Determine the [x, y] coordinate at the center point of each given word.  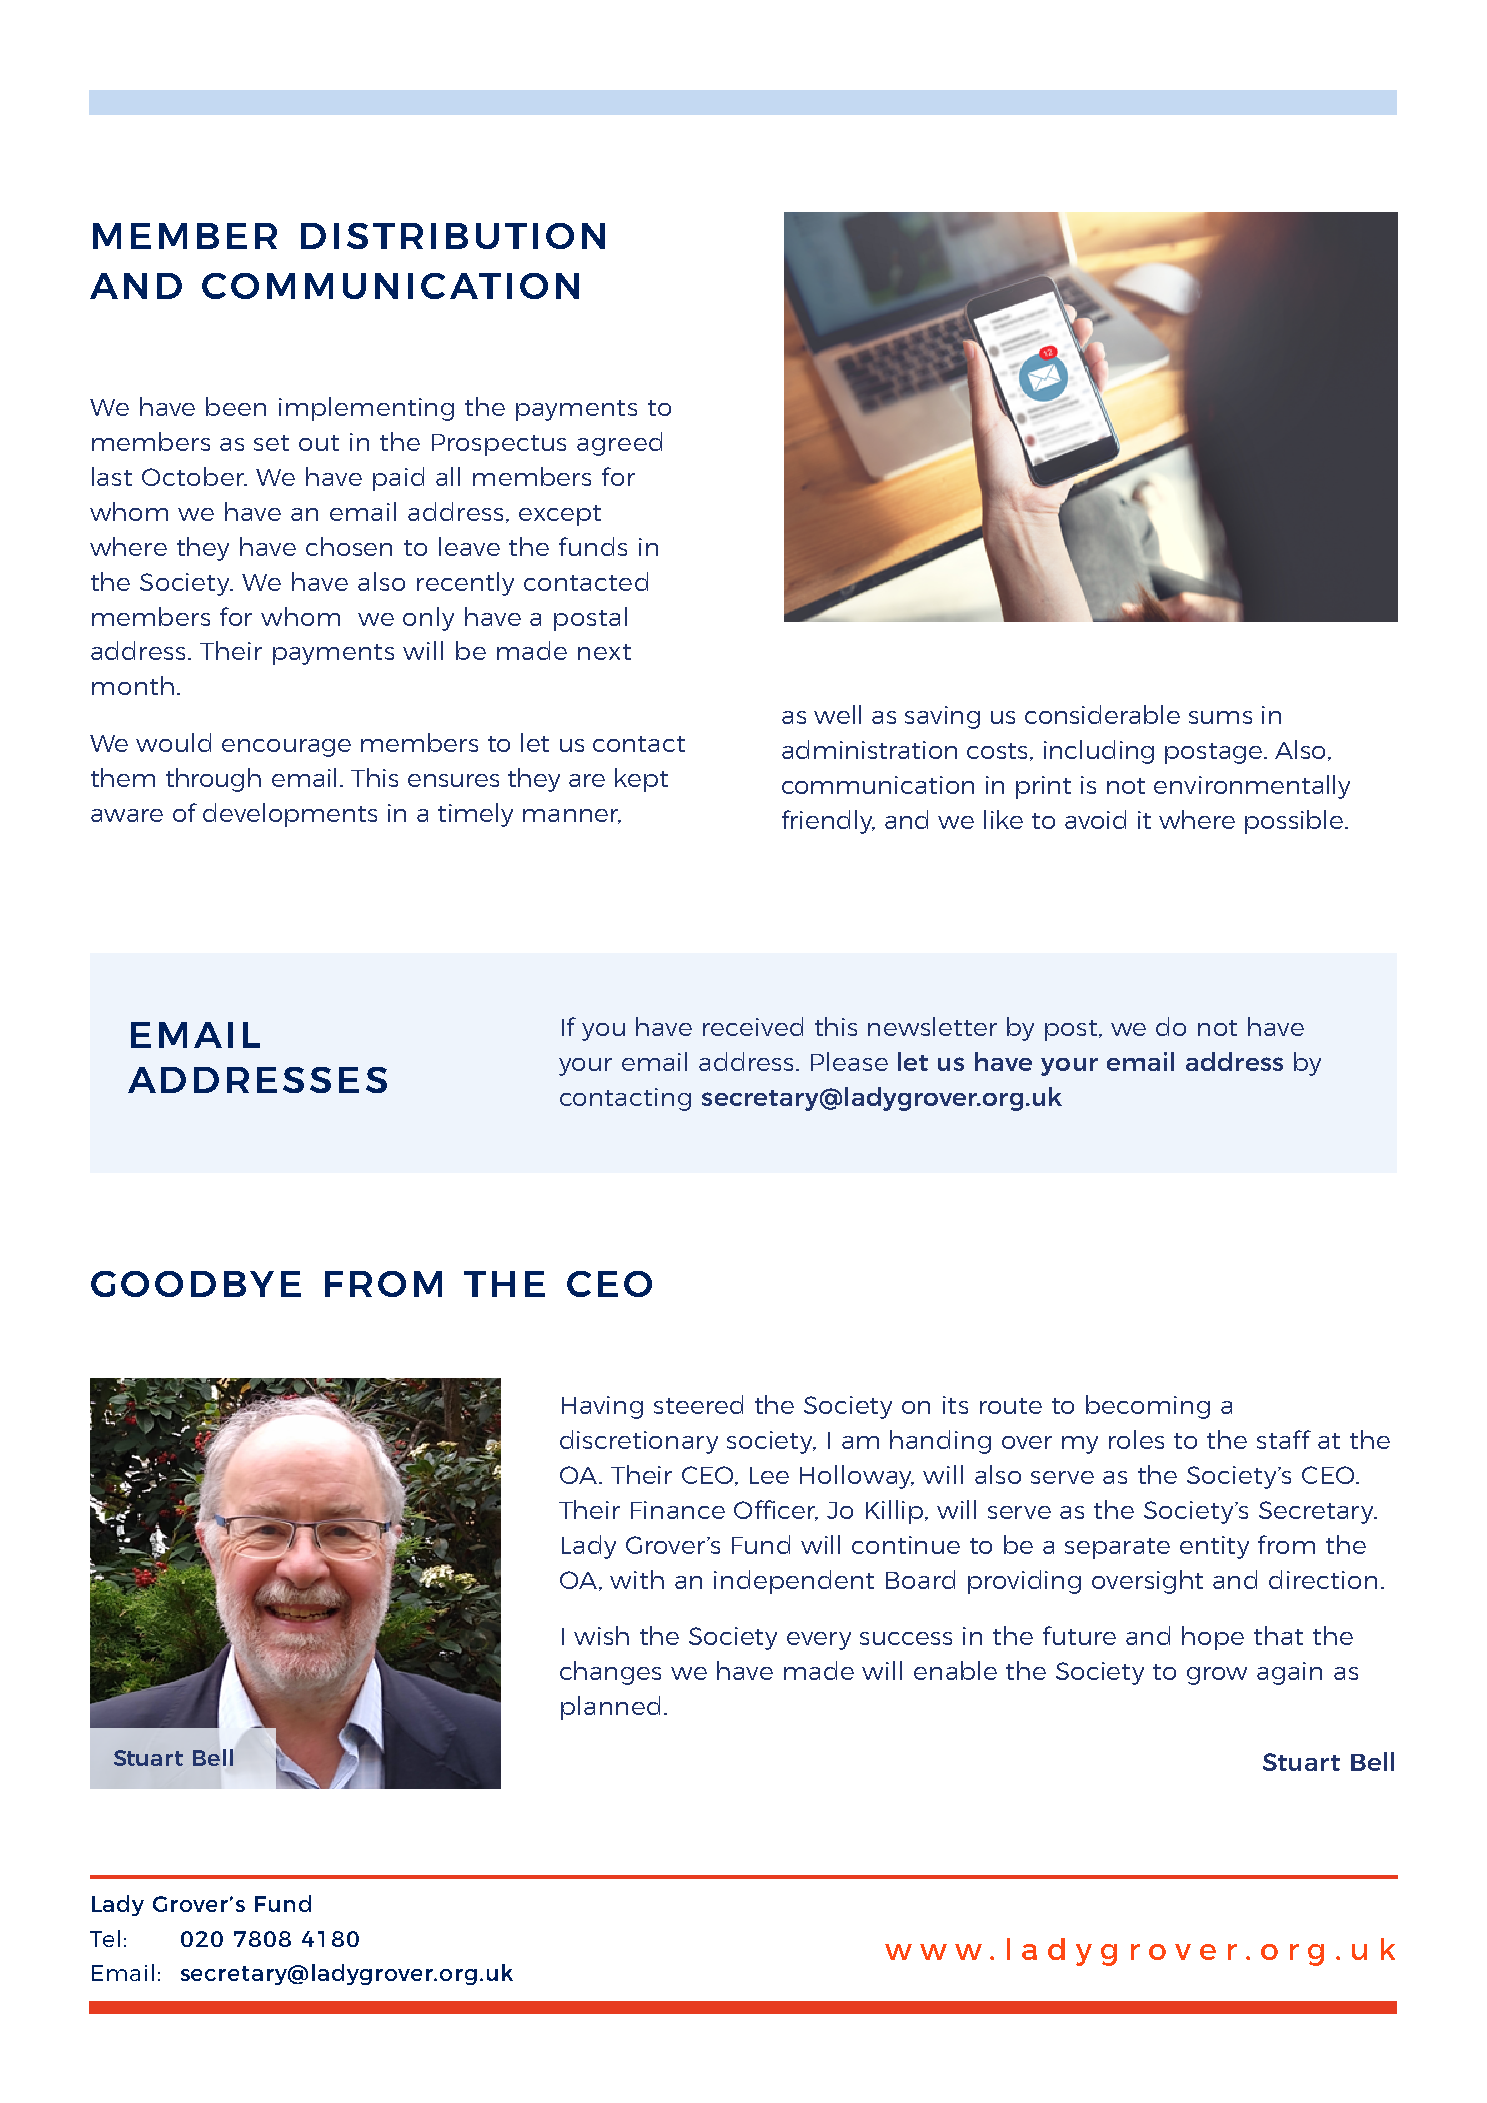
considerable [1102, 714]
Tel [105, 1938]
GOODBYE [196, 1284]
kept [641, 780]
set [271, 443]
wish [601, 1635]
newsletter [932, 1026]
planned [610, 1708]
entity [1214, 1547]
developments [290, 815]
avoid [1095, 819]
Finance [678, 1510]
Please [849, 1061]
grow [1217, 1676]
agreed [619, 444]
